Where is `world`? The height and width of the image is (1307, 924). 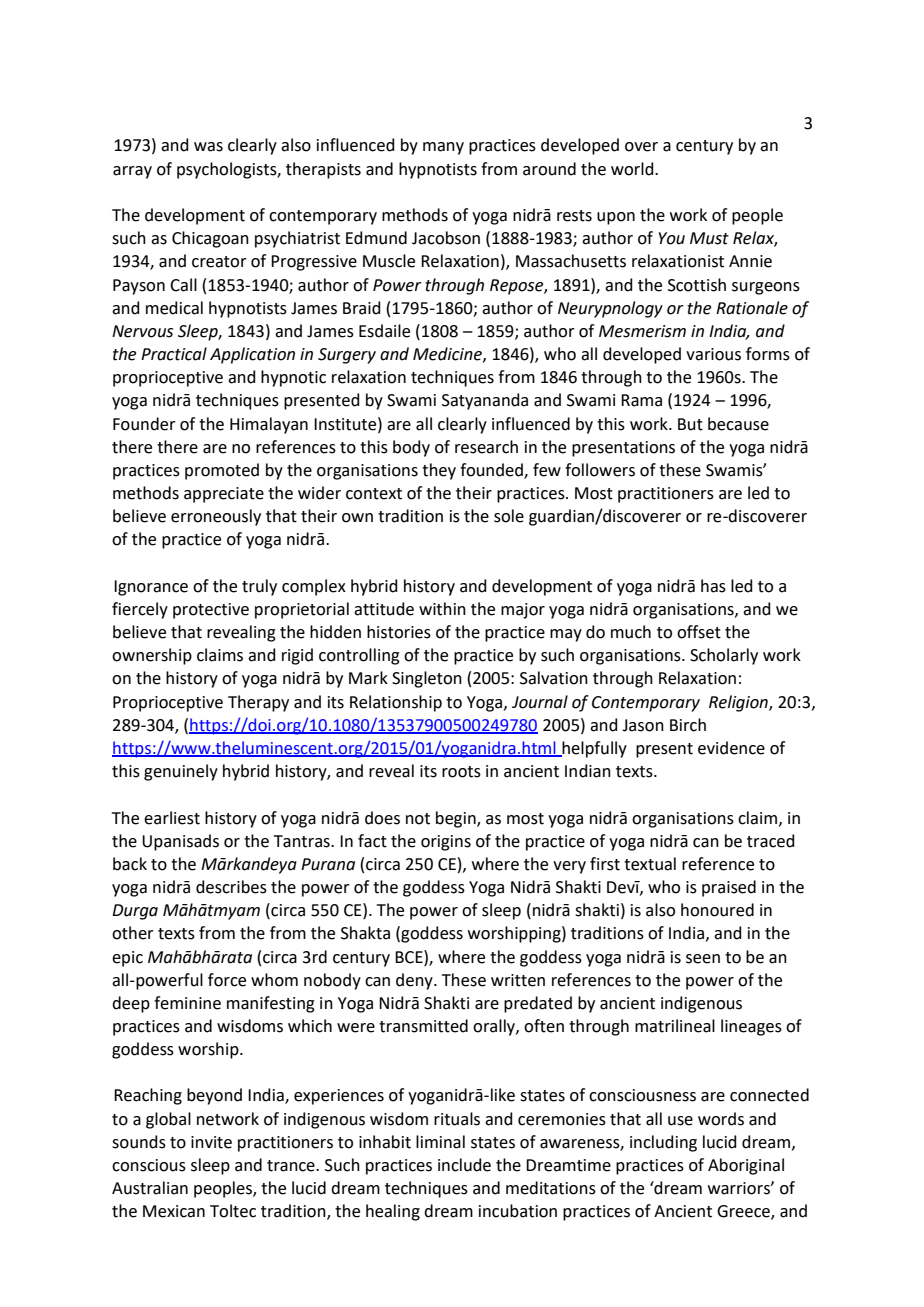
world is located at coordinates (633, 169).
